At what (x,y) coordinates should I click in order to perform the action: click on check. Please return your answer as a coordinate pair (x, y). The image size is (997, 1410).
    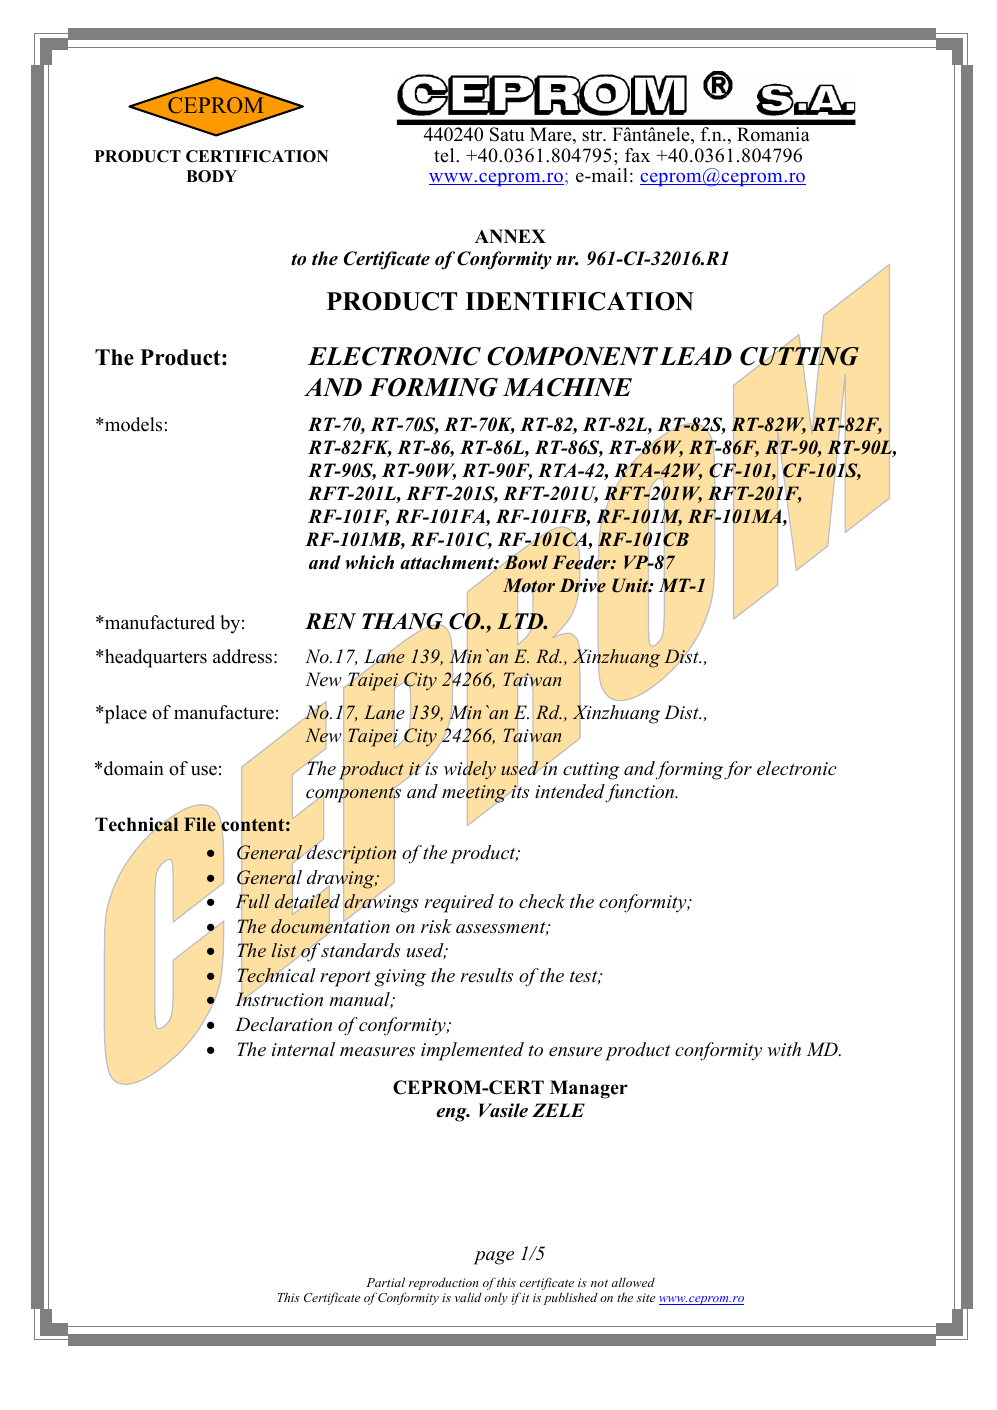
    Looking at the image, I should click on (542, 901).
